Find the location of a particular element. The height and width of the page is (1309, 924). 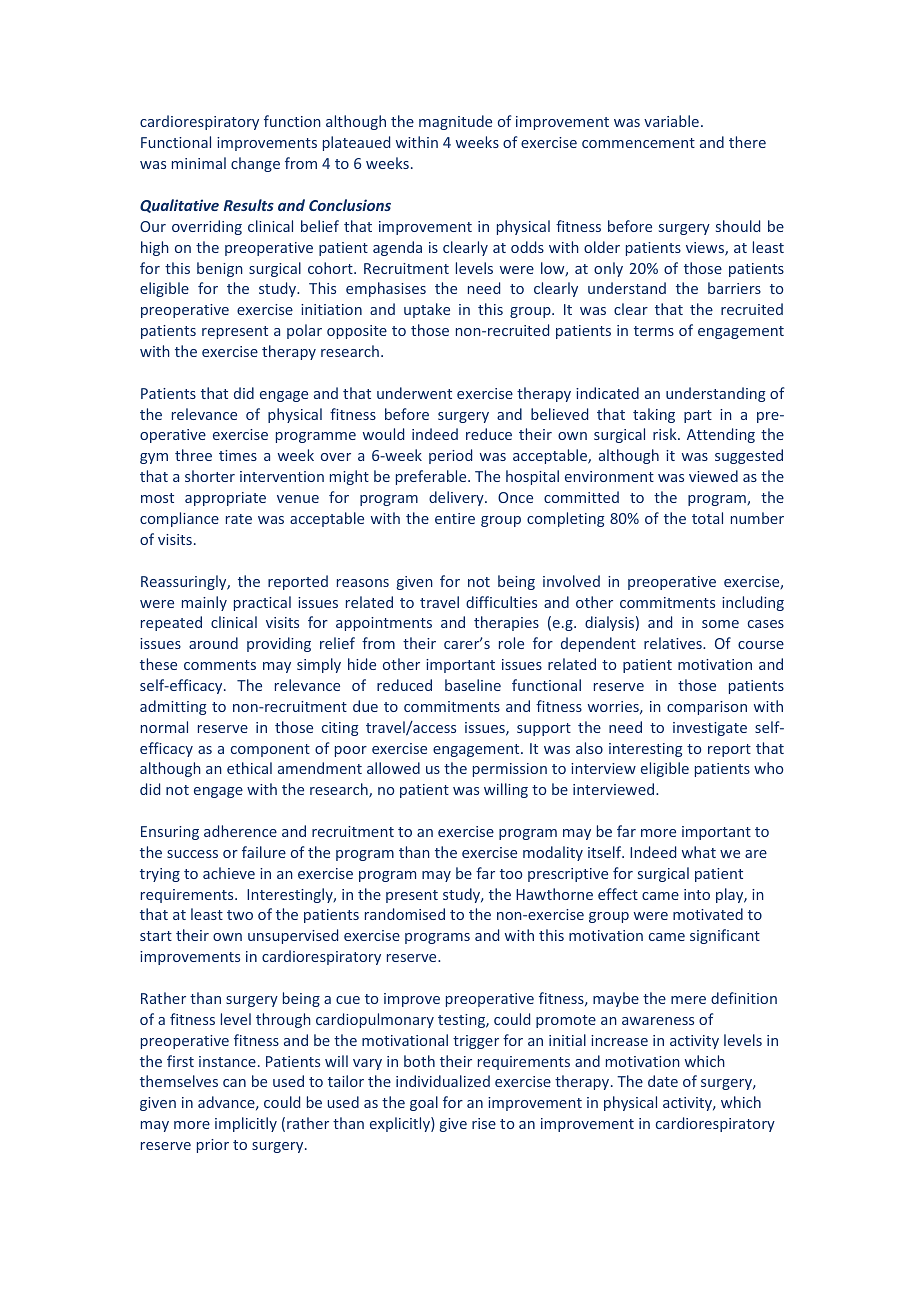

around is located at coordinates (213, 643).
